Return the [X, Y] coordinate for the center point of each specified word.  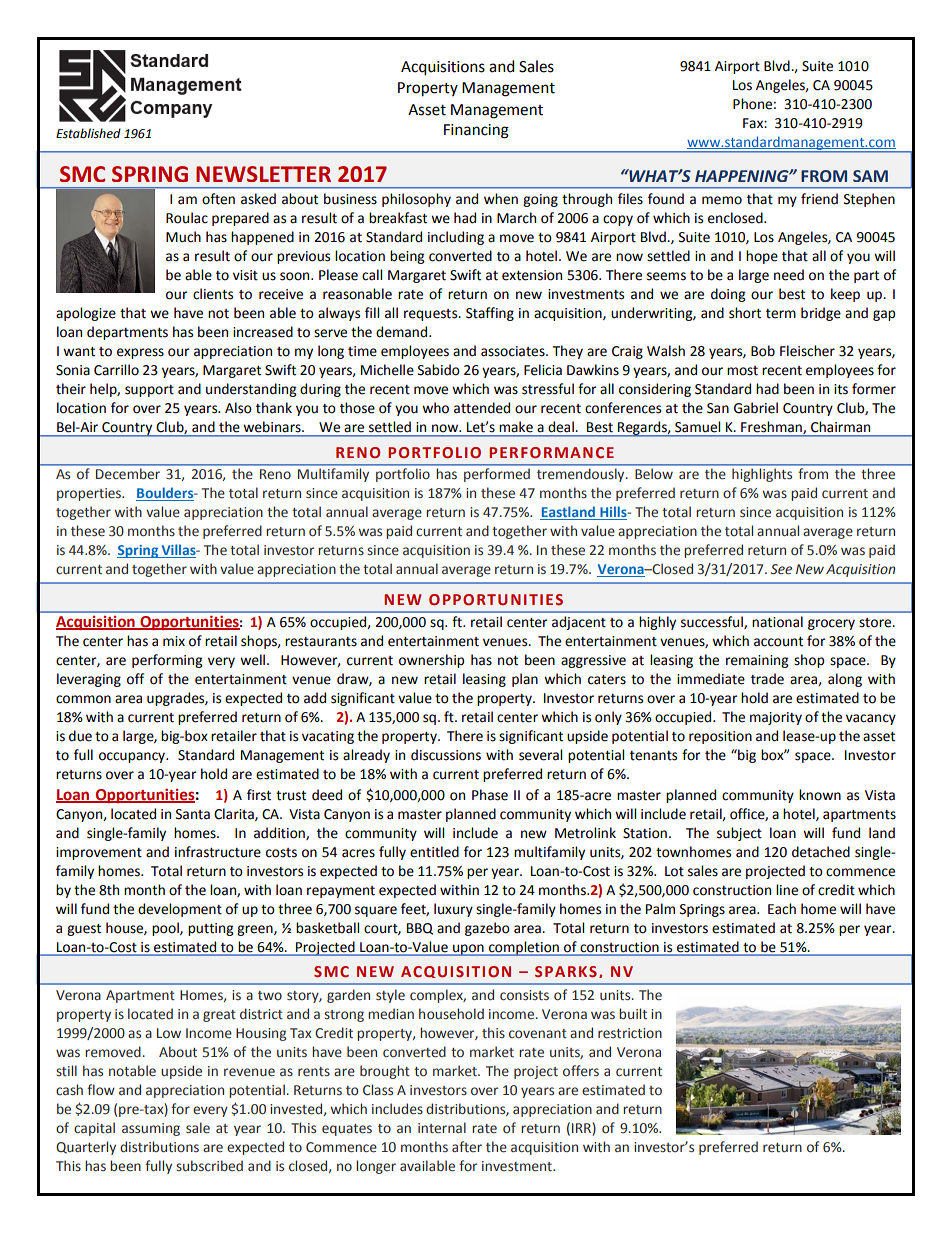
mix [174, 641]
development [180, 910]
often [218, 199]
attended [482, 408]
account [778, 642]
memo [722, 200]
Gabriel [756, 408]
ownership [431, 661]
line [787, 890]
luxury [453, 910]
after [467, 1147]
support [149, 391]
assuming [151, 1129]
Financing [476, 131]
